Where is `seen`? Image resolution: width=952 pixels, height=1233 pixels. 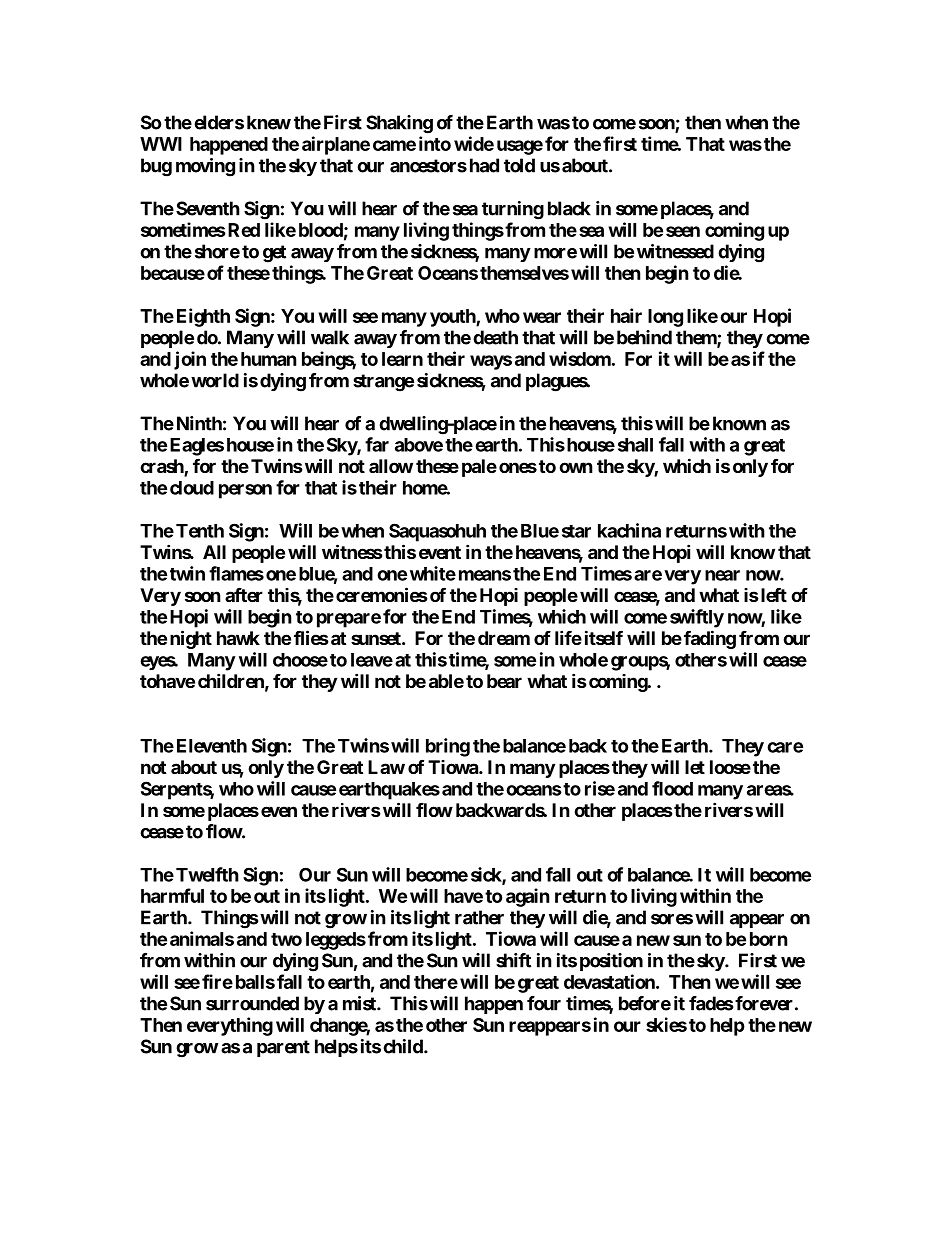 seen is located at coordinates (683, 231).
